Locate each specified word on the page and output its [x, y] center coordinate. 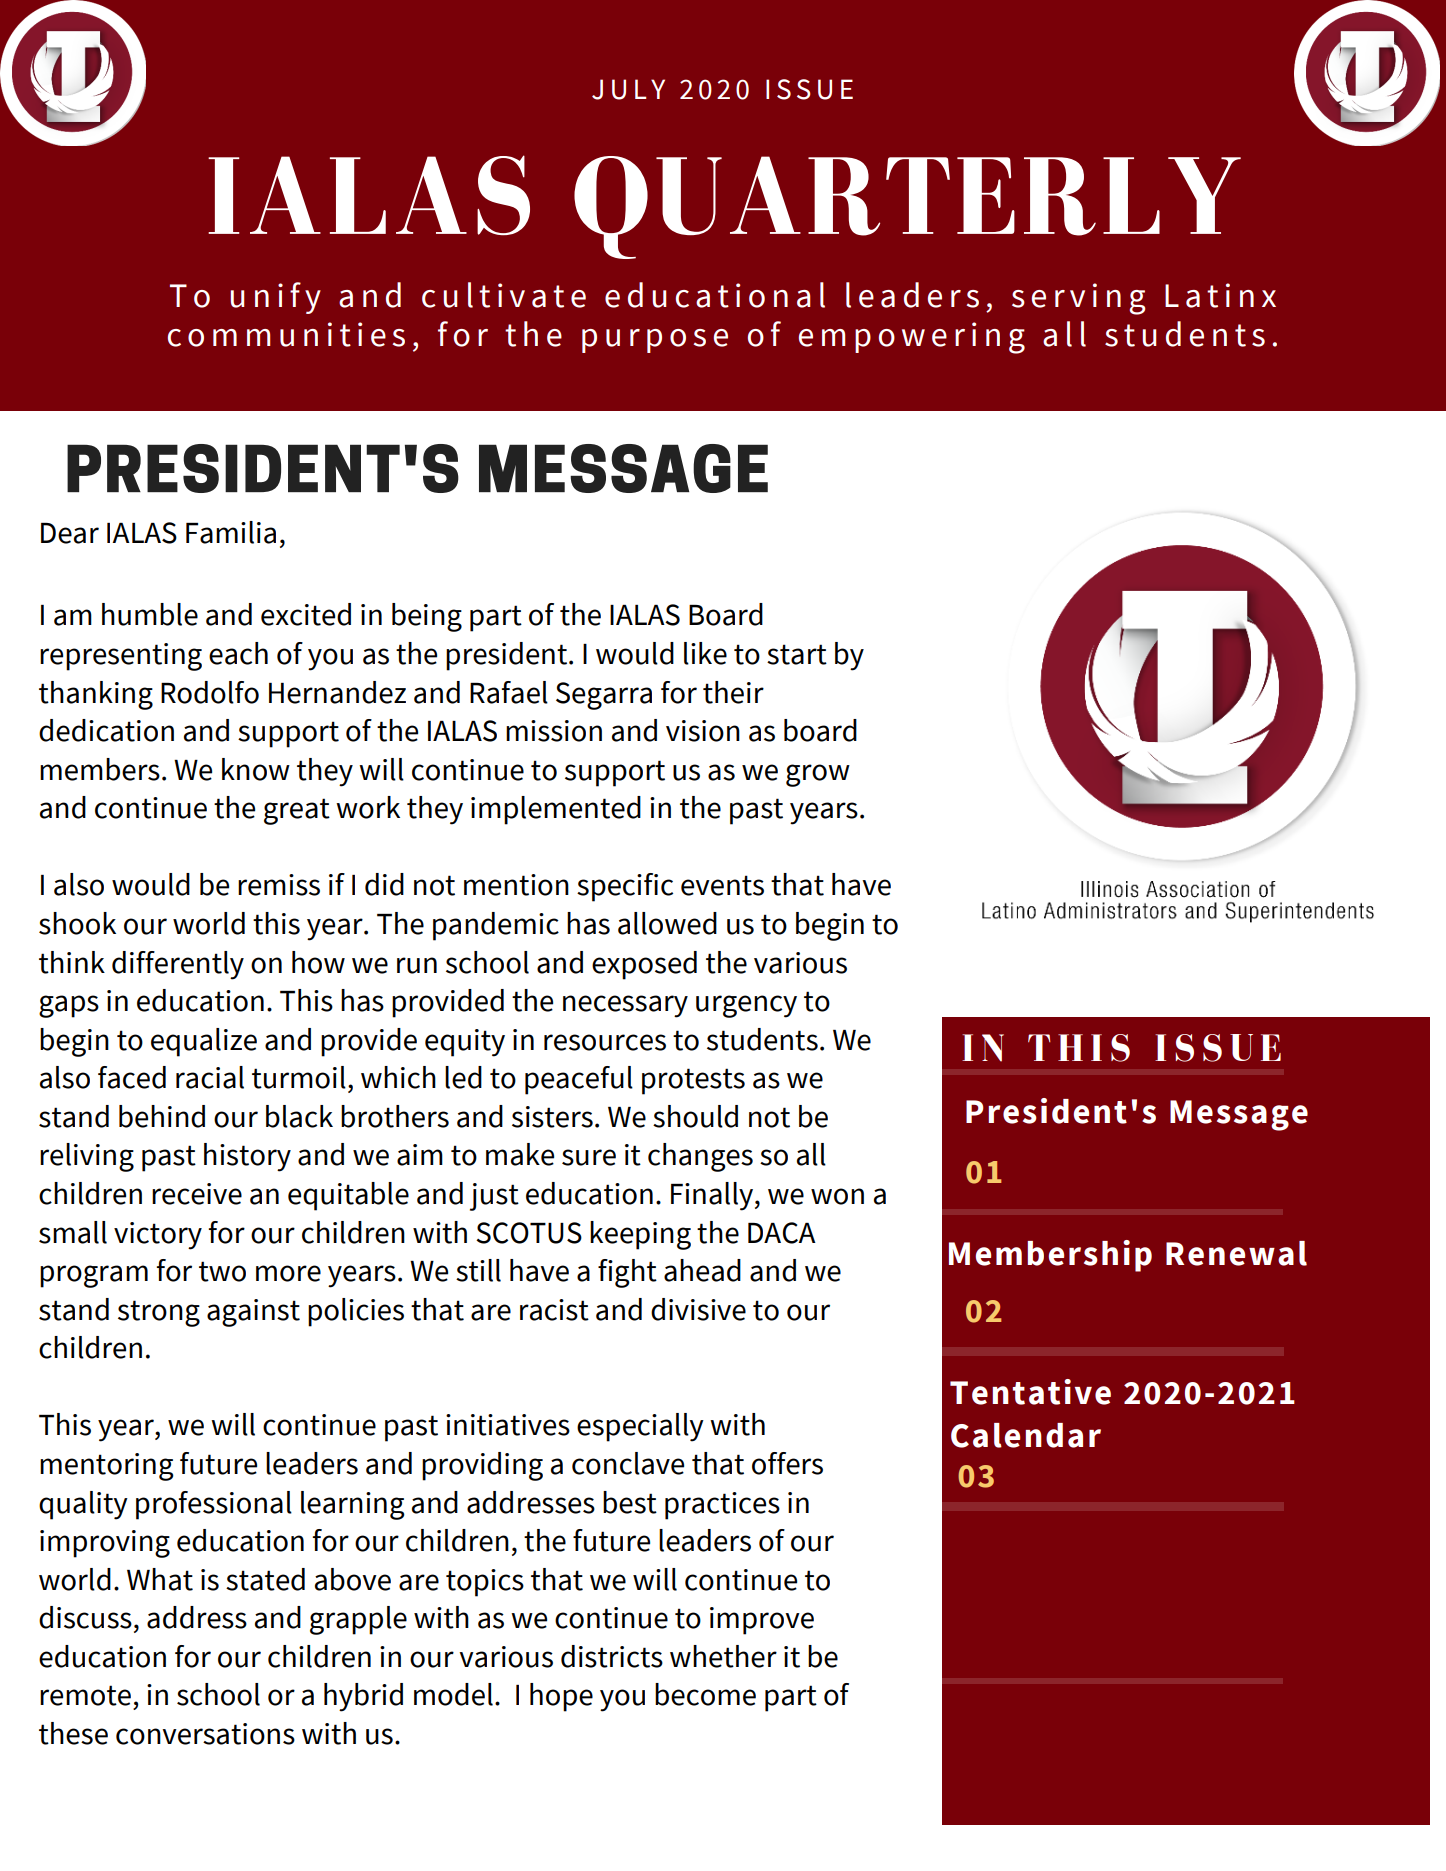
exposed [644, 965]
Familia [231, 532]
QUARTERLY [907, 207]
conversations [205, 1734]
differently [178, 965]
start [797, 654]
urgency [746, 1006]
